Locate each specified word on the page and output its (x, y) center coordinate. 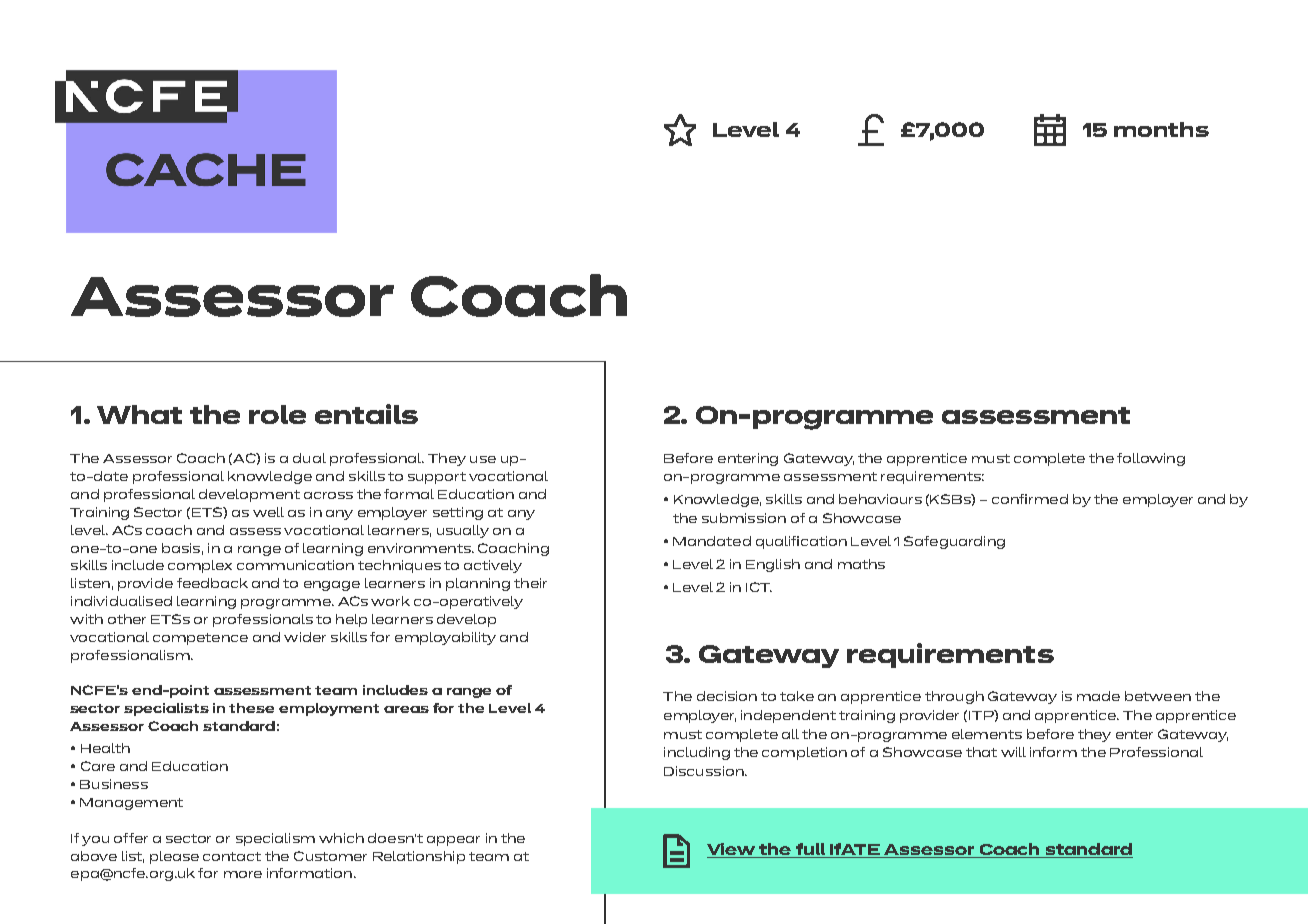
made (1098, 696)
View (732, 850)
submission (744, 518)
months (1161, 129)
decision (727, 696)
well (268, 512)
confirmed (1030, 499)
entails (366, 414)
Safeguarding (954, 542)
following (1151, 459)
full (810, 850)
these (251, 708)
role (277, 414)
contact (232, 856)
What (139, 414)
